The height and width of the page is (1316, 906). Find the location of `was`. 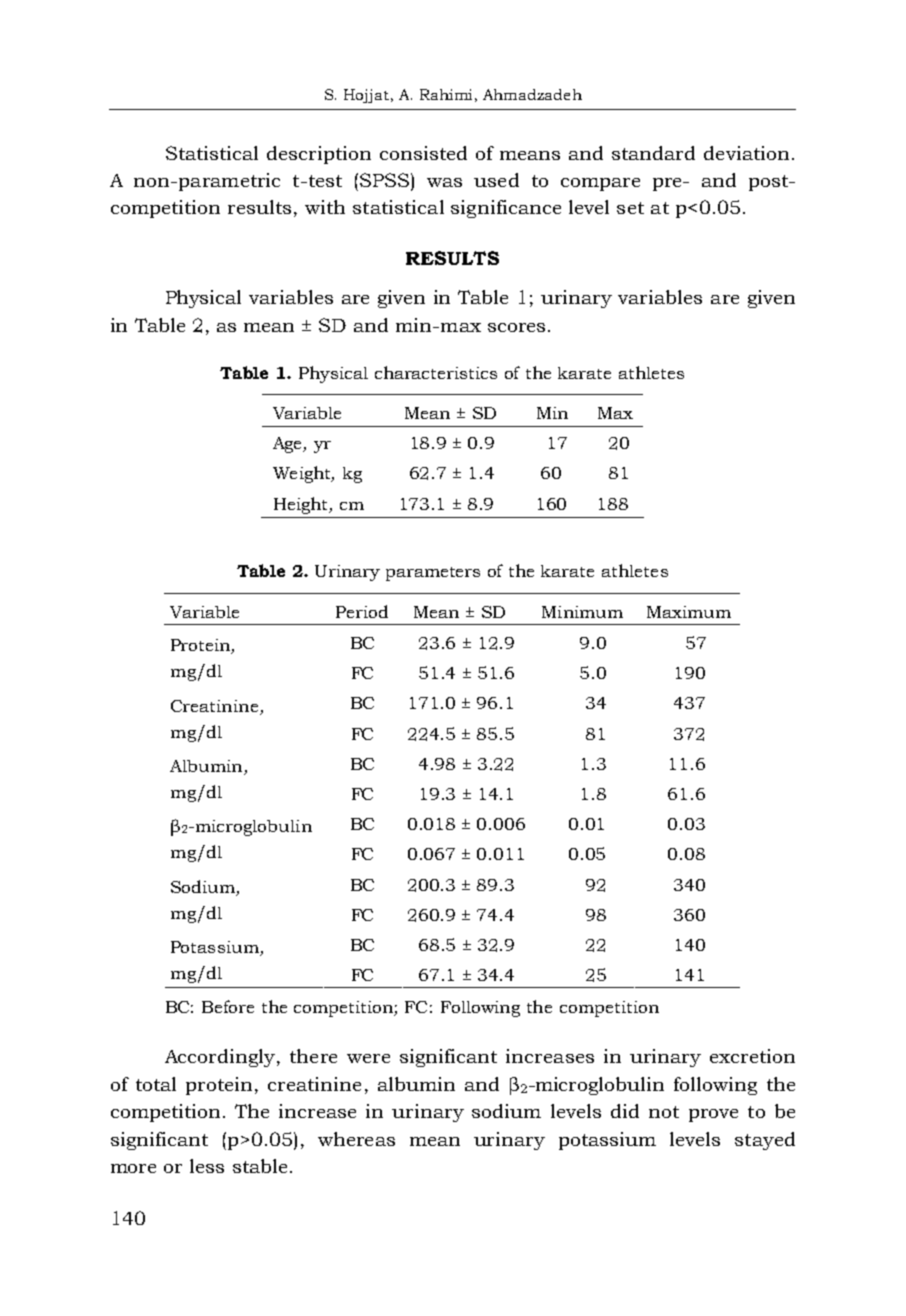

was is located at coordinates (444, 182).
